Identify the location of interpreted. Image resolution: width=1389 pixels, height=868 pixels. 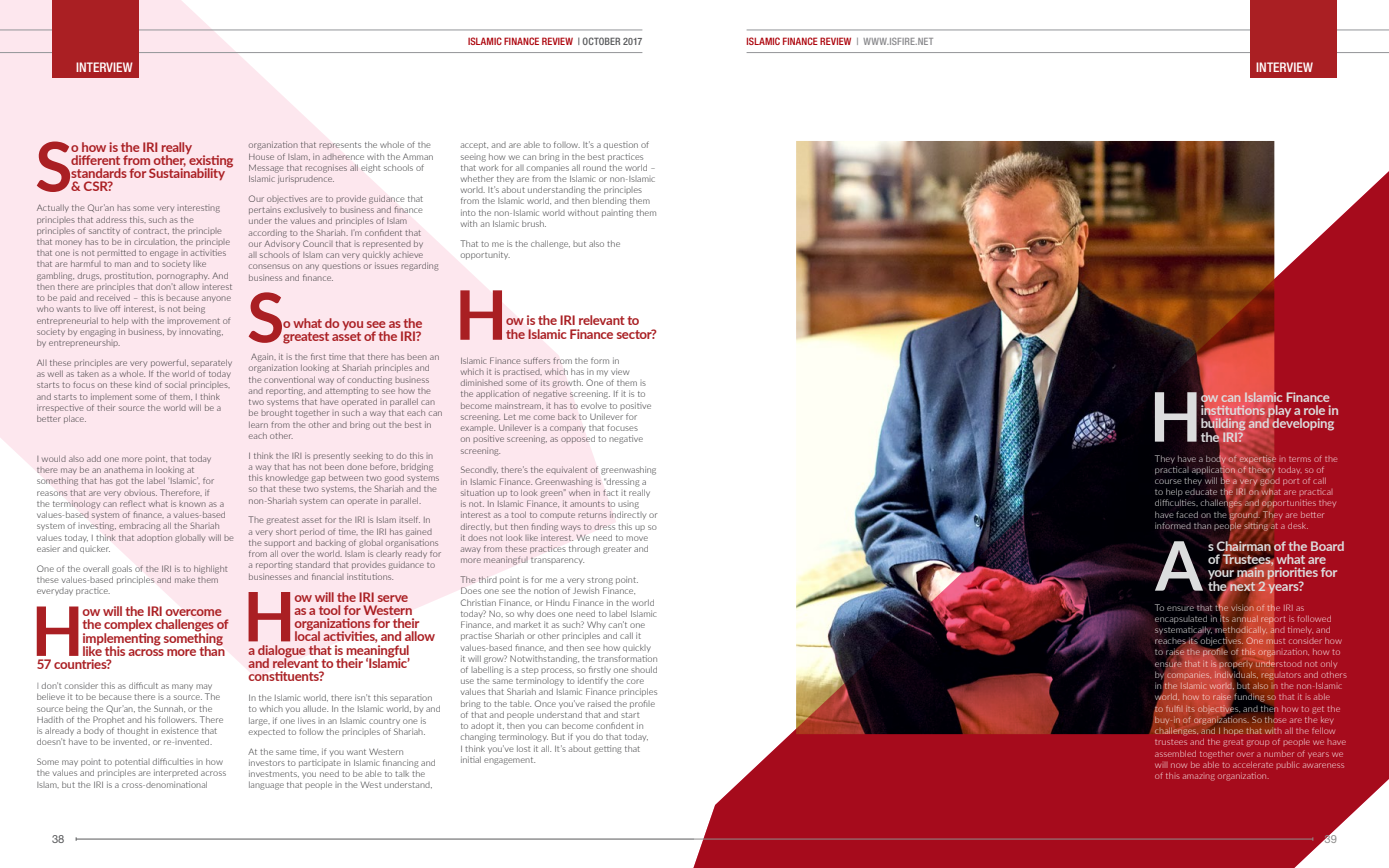
(176, 773).
